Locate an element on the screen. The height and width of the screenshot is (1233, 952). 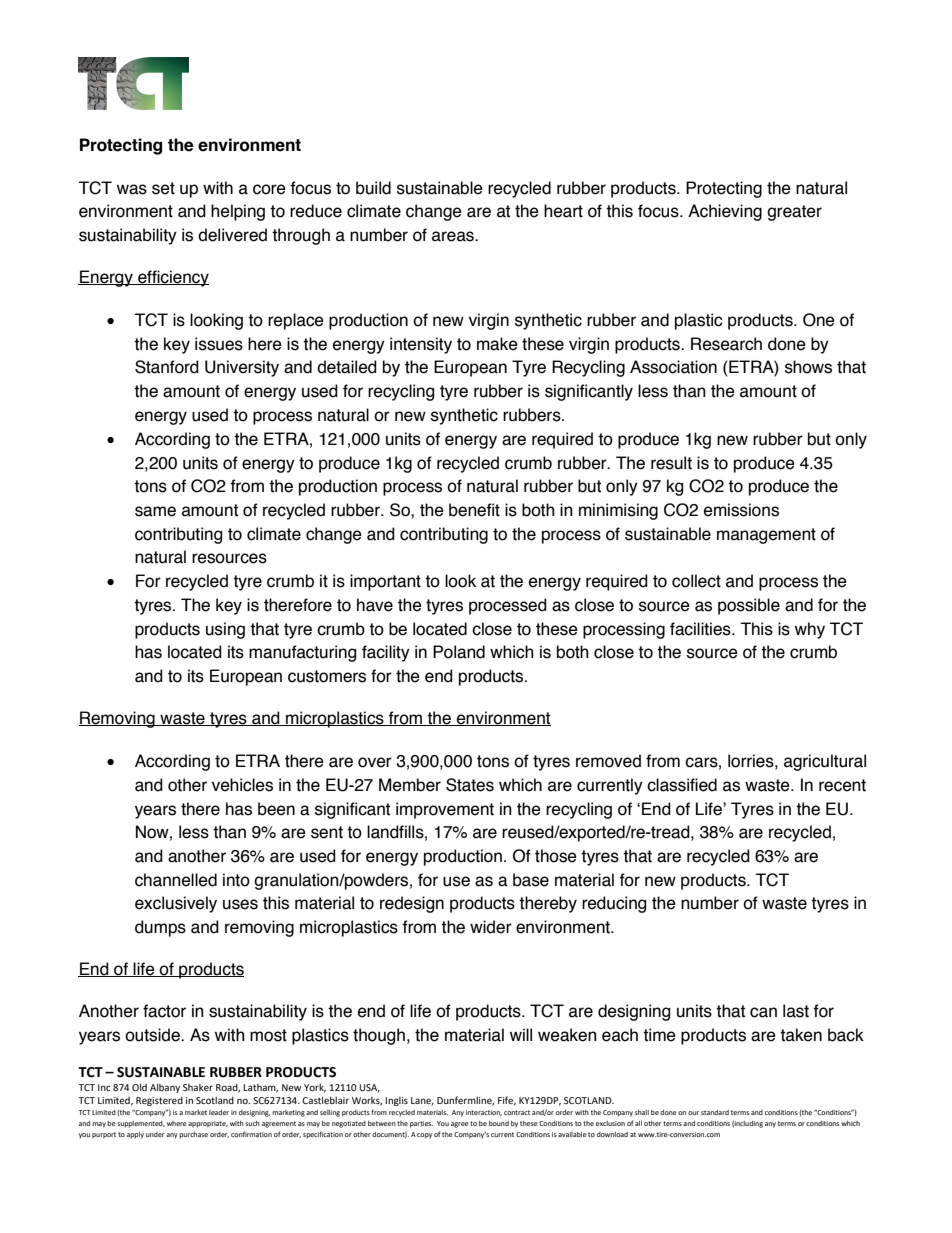
Stanford is located at coordinates (167, 367).
